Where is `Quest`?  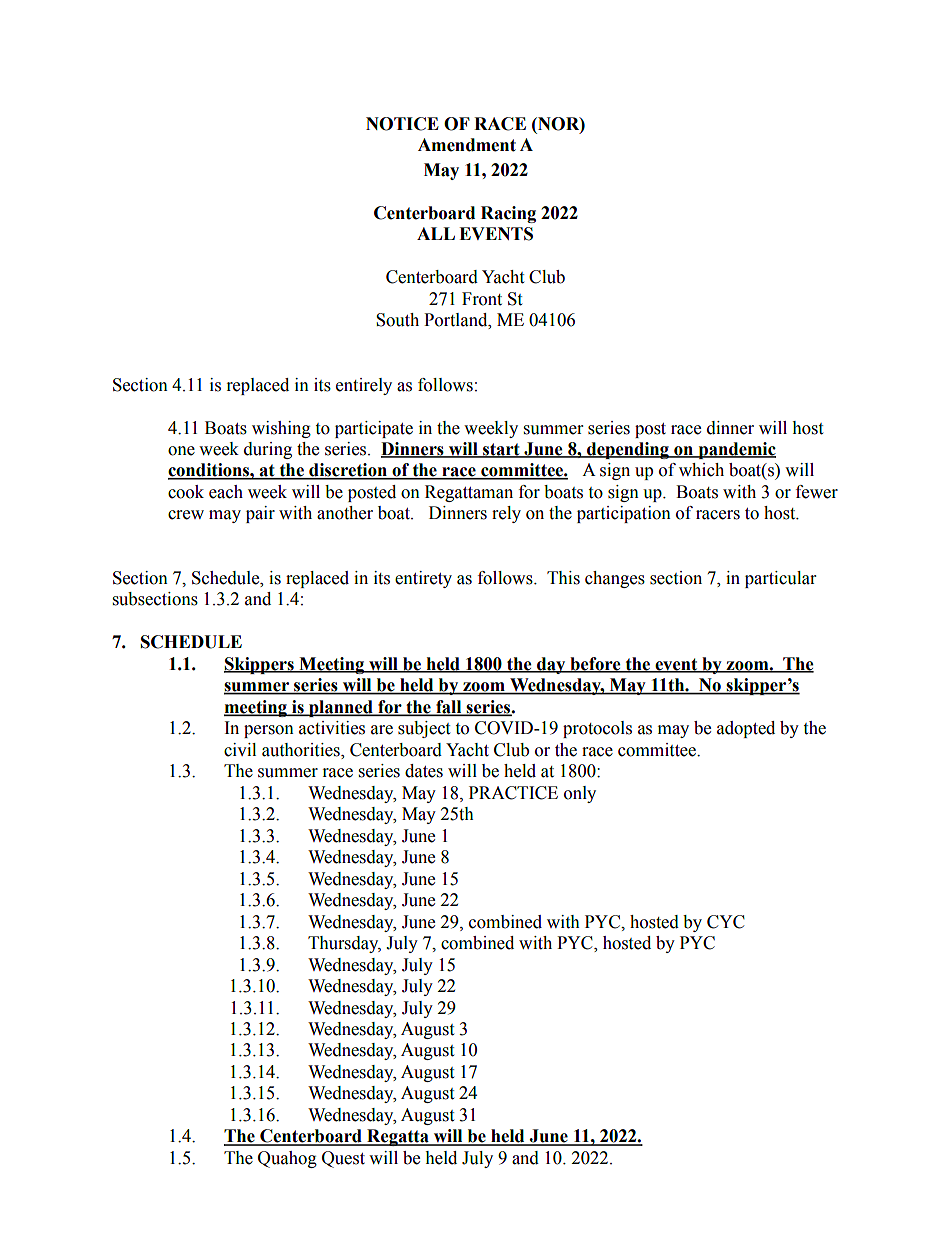 Quest is located at coordinates (343, 1159).
